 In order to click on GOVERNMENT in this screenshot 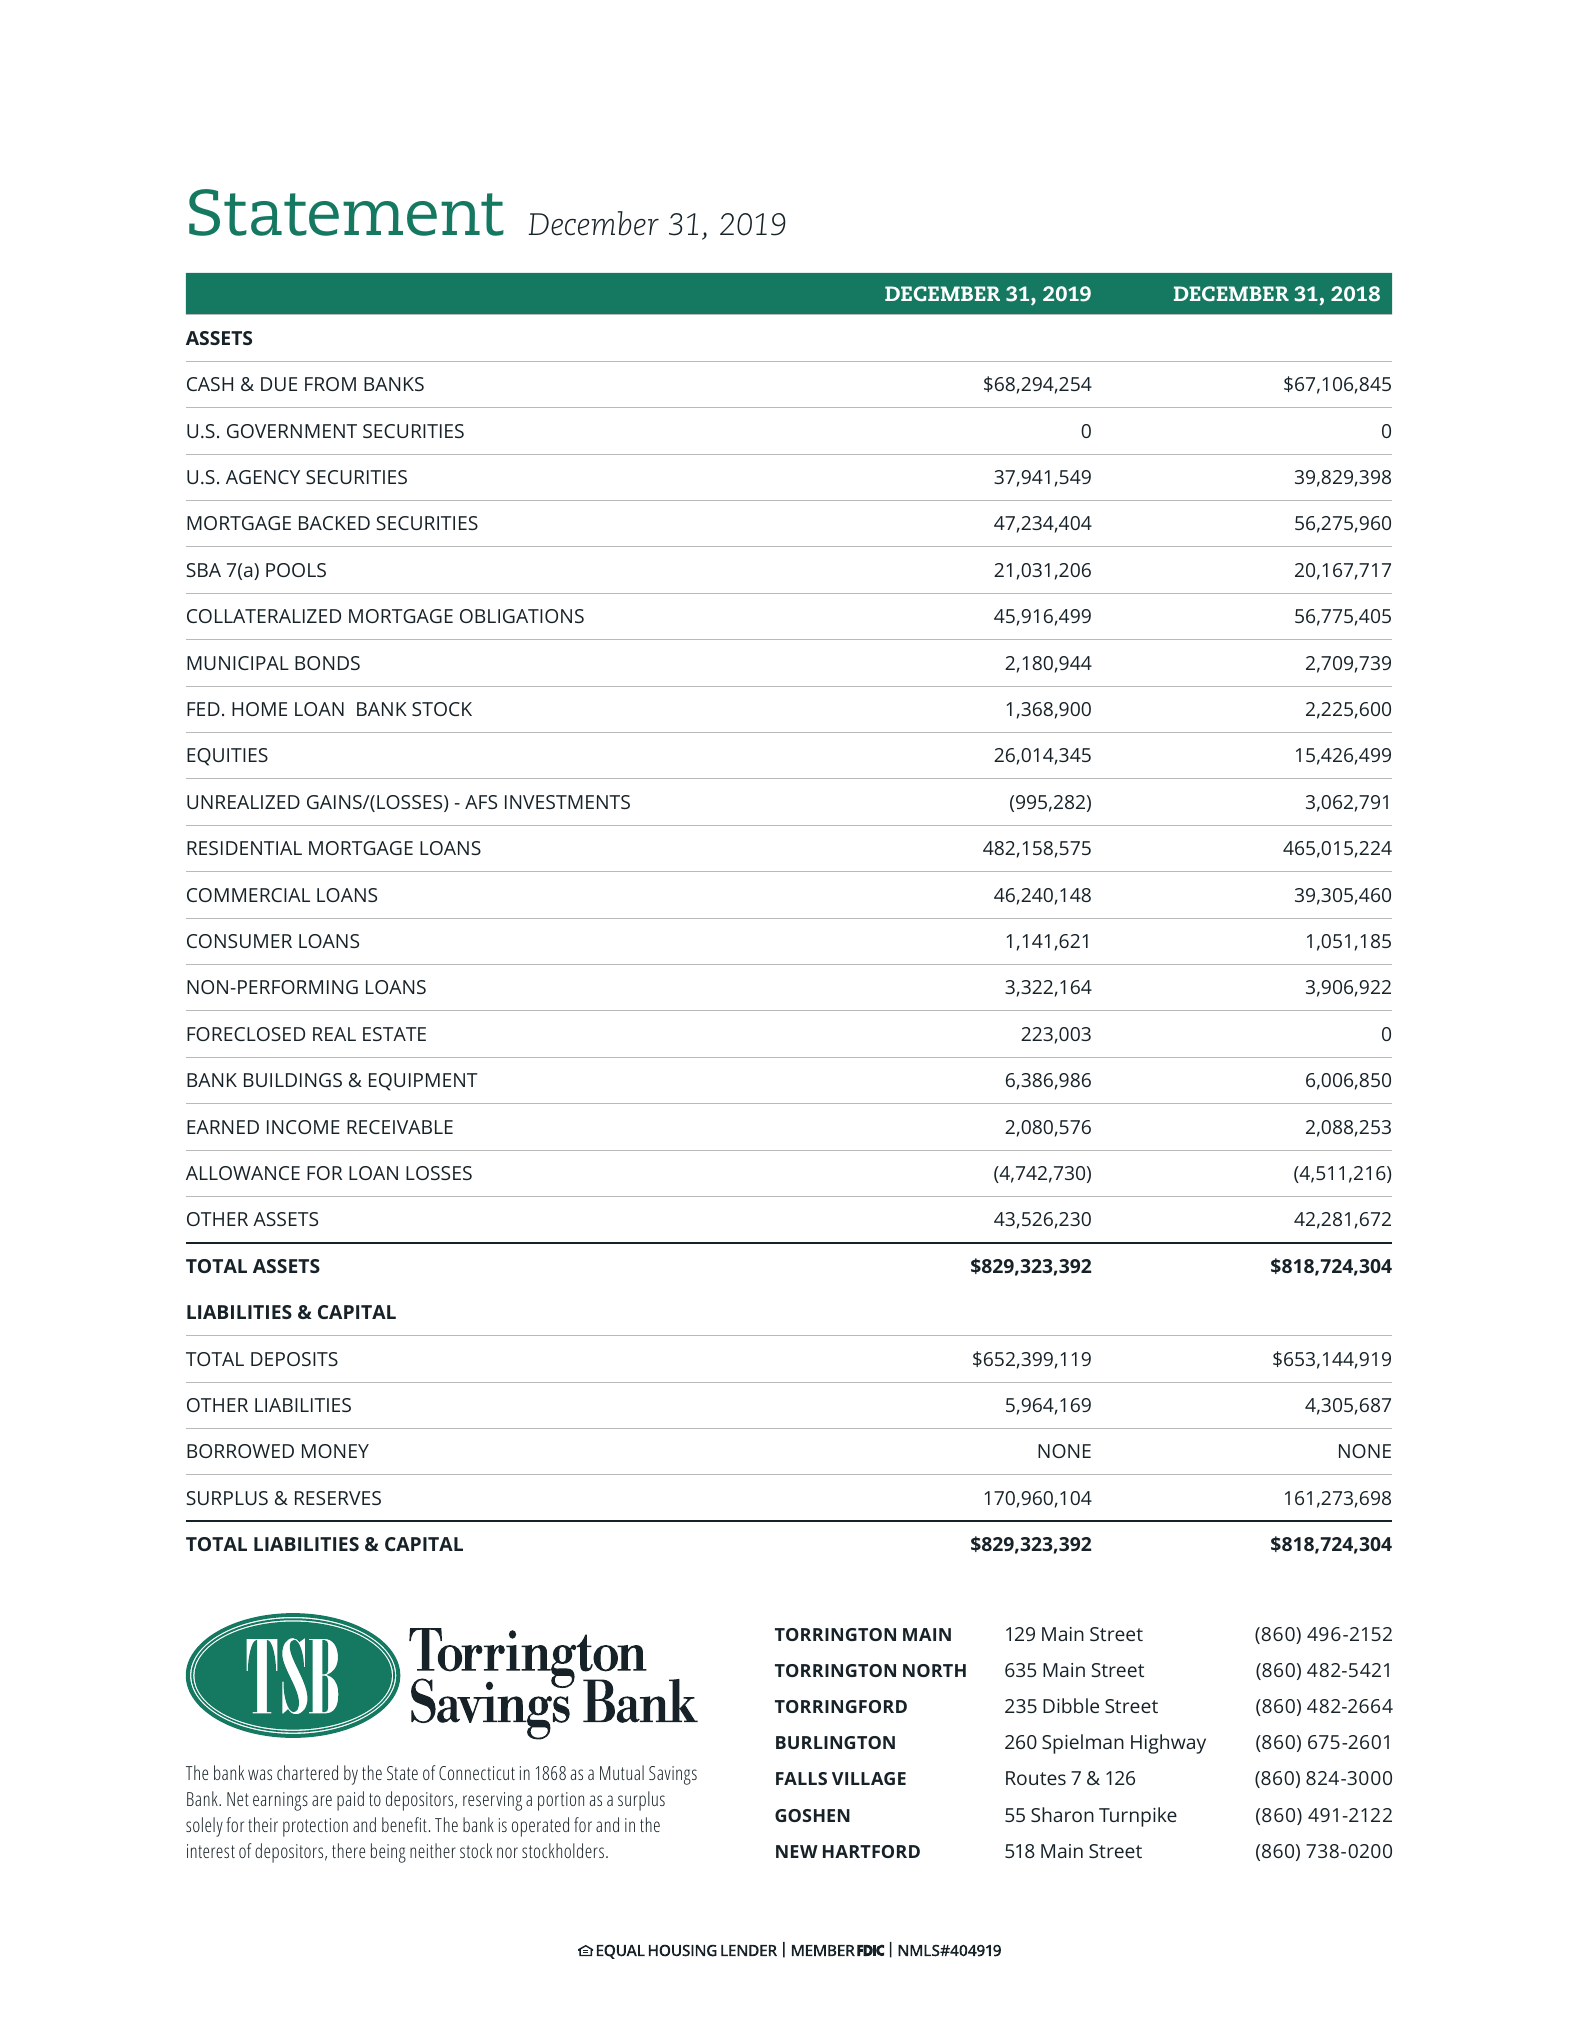, I will do `click(292, 431)`.
